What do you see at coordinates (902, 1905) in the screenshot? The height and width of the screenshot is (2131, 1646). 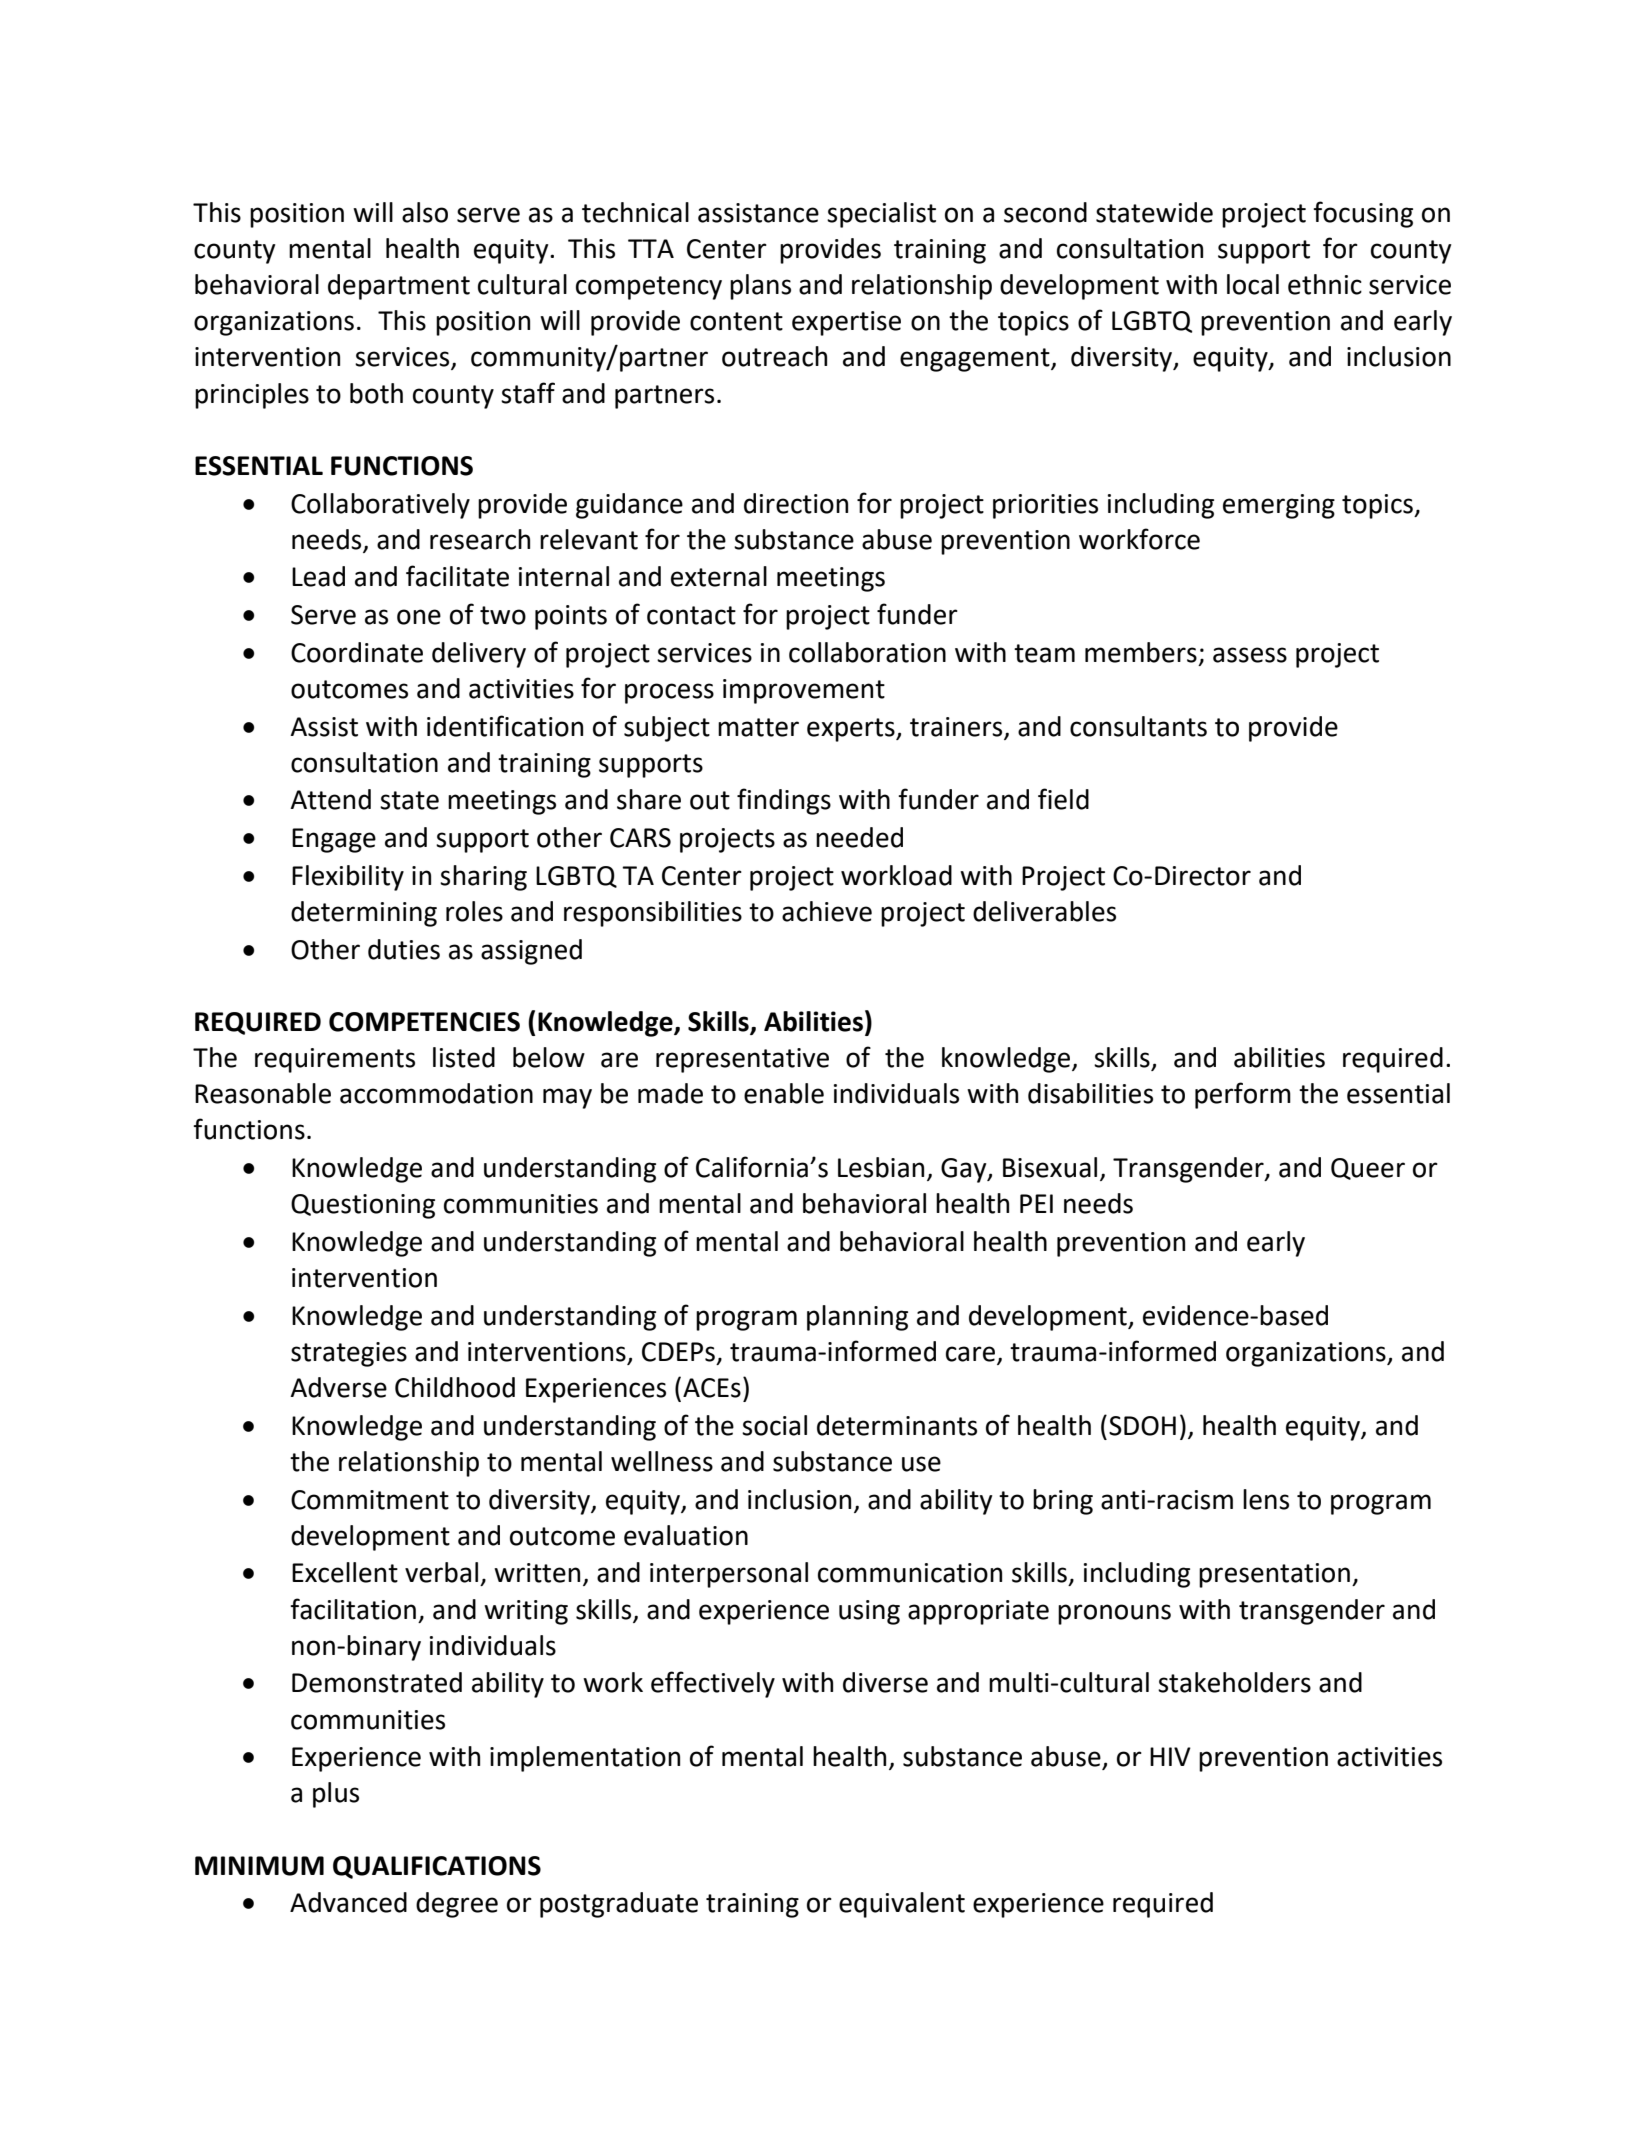 I see `equivalent` at bounding box center [902, 1905].
